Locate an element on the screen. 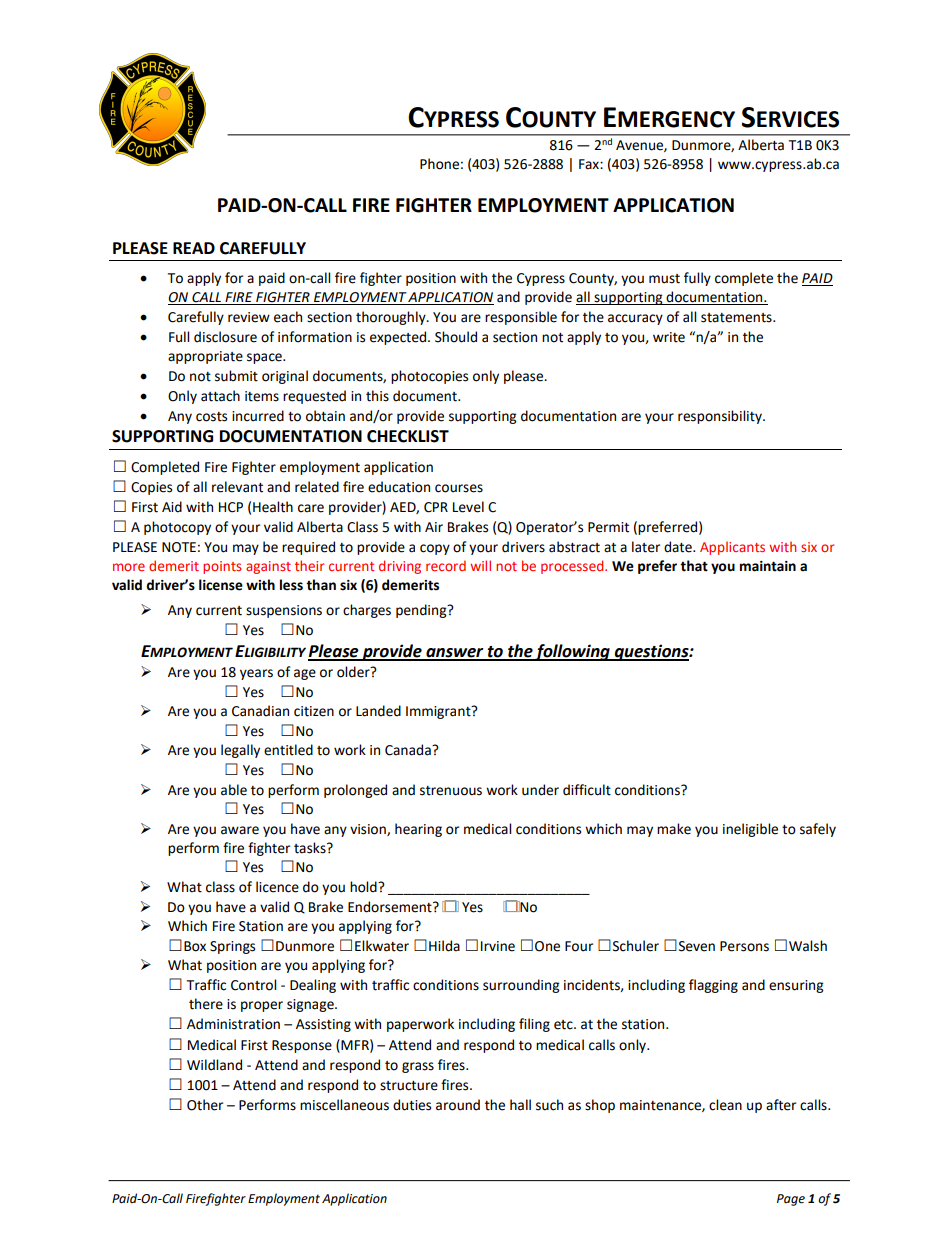  answer is located at coordinates (455, 654).
